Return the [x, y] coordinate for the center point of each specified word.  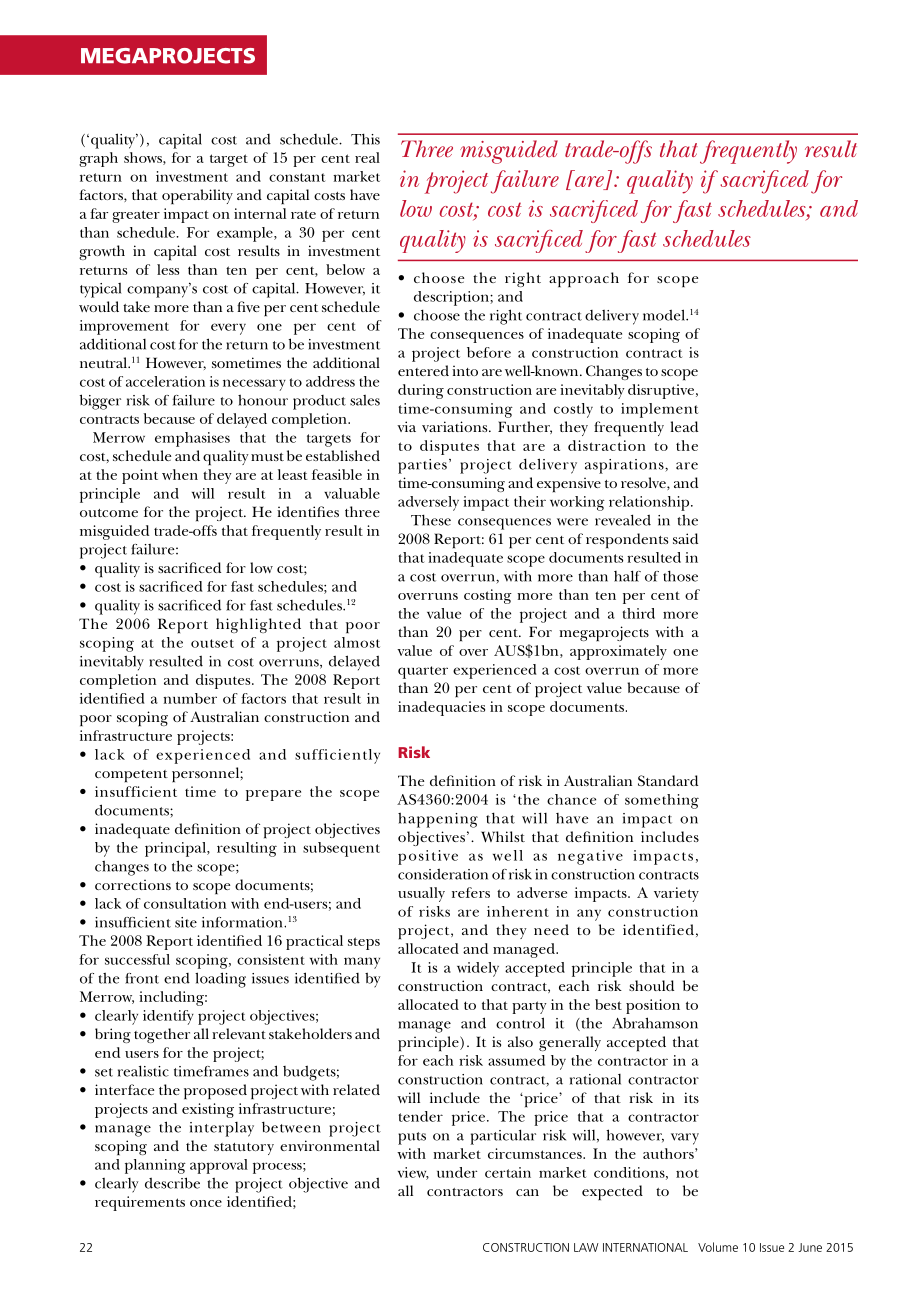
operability [197, 197]
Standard [668, 780]
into [465, 370]
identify [168, 1017]
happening [438, 820]
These [431, 520]
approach [584, 280]
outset [212, 643]
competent [131, 776]
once [206, 1203]
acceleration [165, 381]
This [365, 139]
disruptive [661, 391]
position [653, 1006]
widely [478, 969]
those [680, 576]
